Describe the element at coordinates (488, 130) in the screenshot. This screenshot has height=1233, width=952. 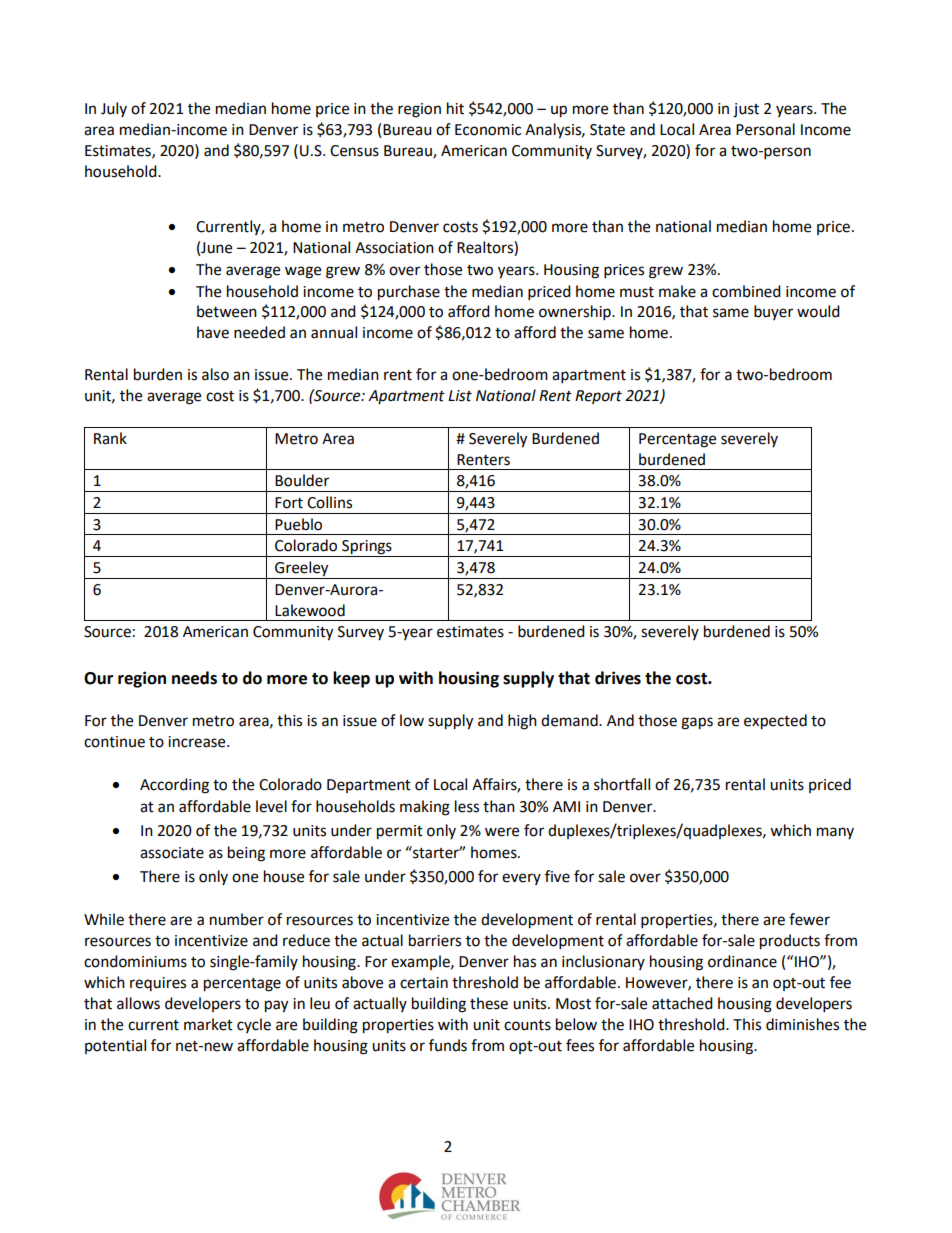
I see `Economic` at that location.
